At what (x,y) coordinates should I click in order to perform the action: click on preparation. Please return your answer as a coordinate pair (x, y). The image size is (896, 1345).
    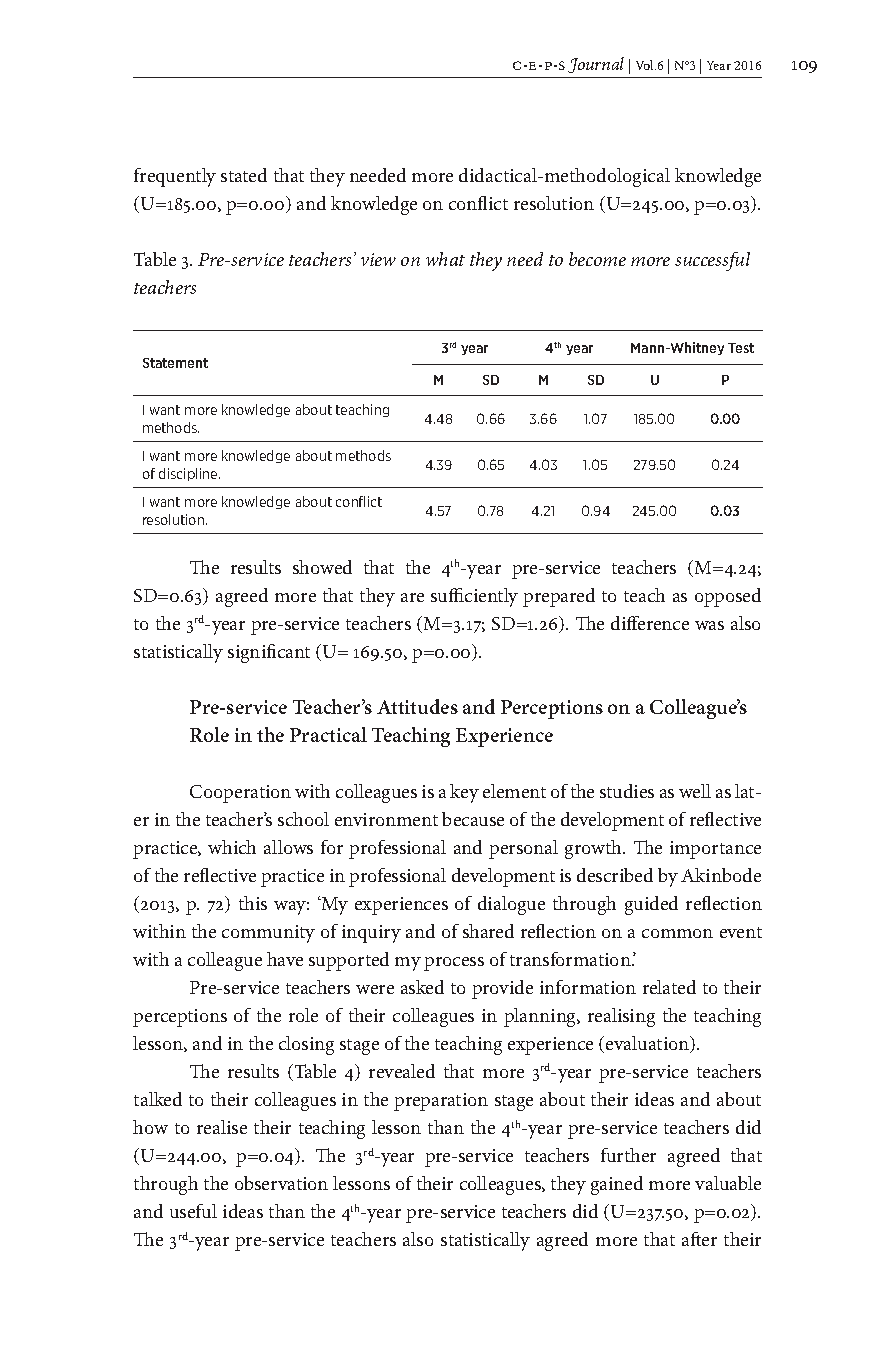
    Looking at the image, I should click on (441, 1102).
